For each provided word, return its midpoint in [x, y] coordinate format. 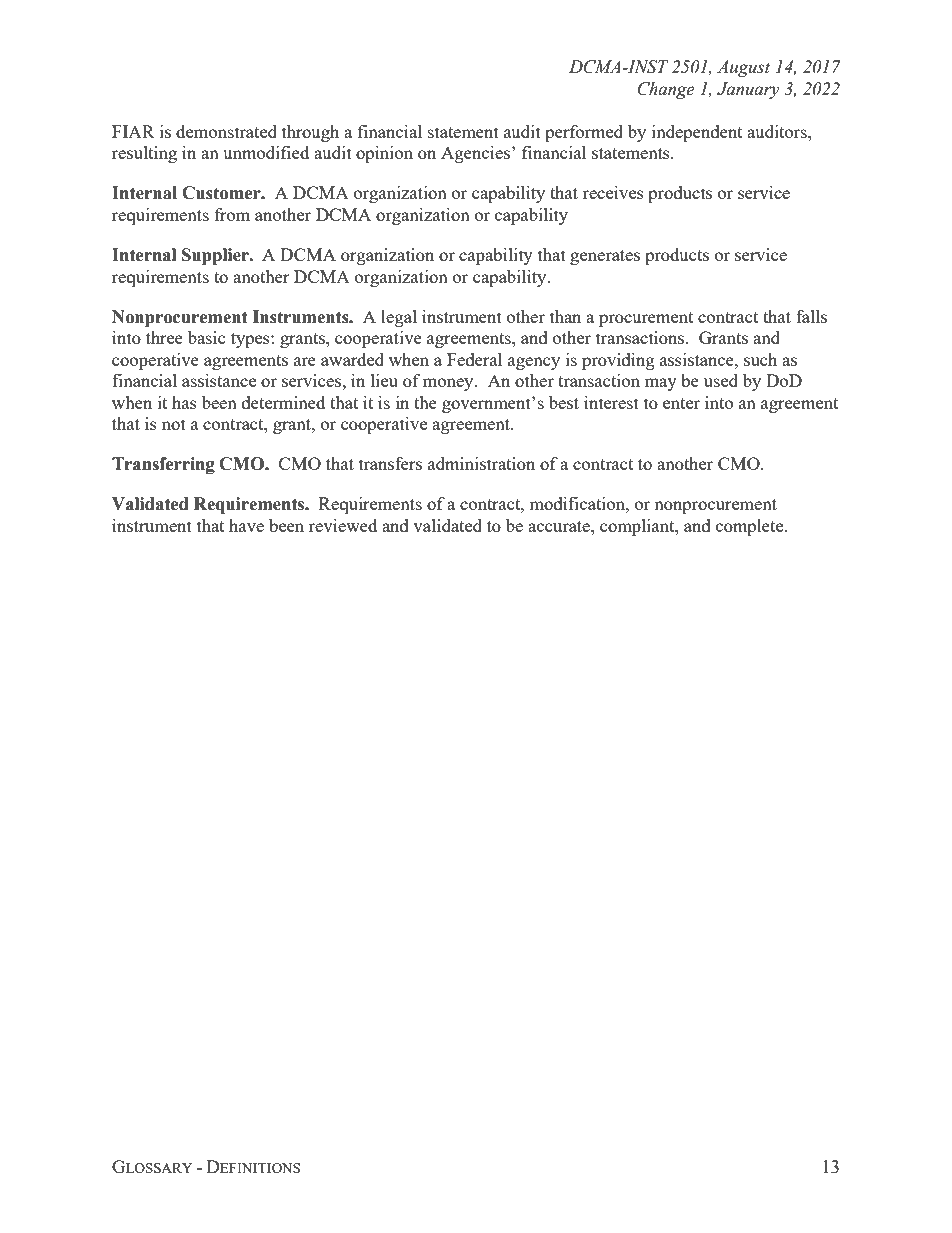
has [184, 402]
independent [697, 133]
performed [584, 133]
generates [605, 257]
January [748, 90]
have [246, 525]
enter [681, 403]
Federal [474, 359]
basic [207, 337]
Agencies [477, 154]
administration [481, 463]
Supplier [216, 256]
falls [811, 316]
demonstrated [226, 131]
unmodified [266, 152]
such [760, 359]
